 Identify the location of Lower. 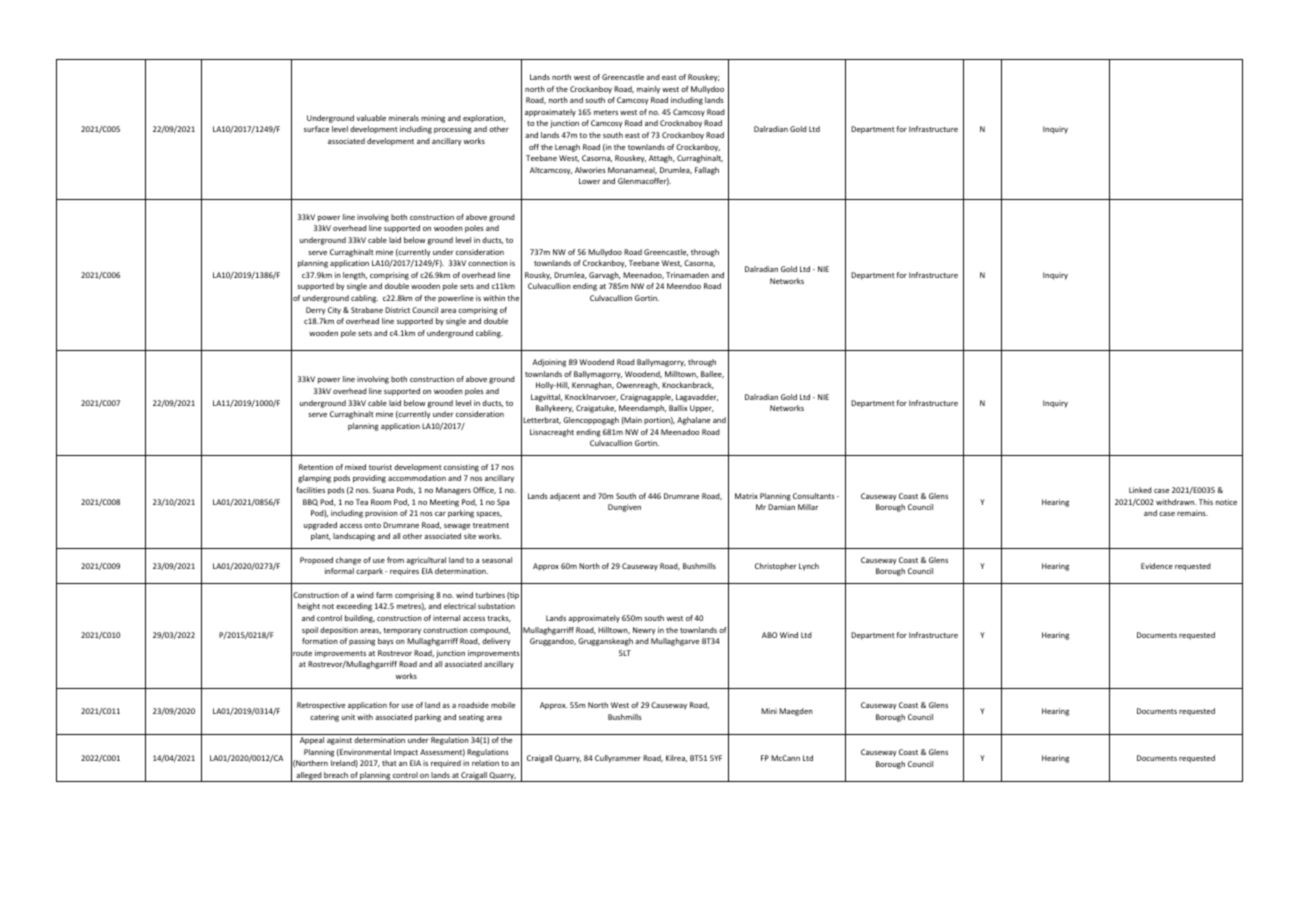
(589, 181).
